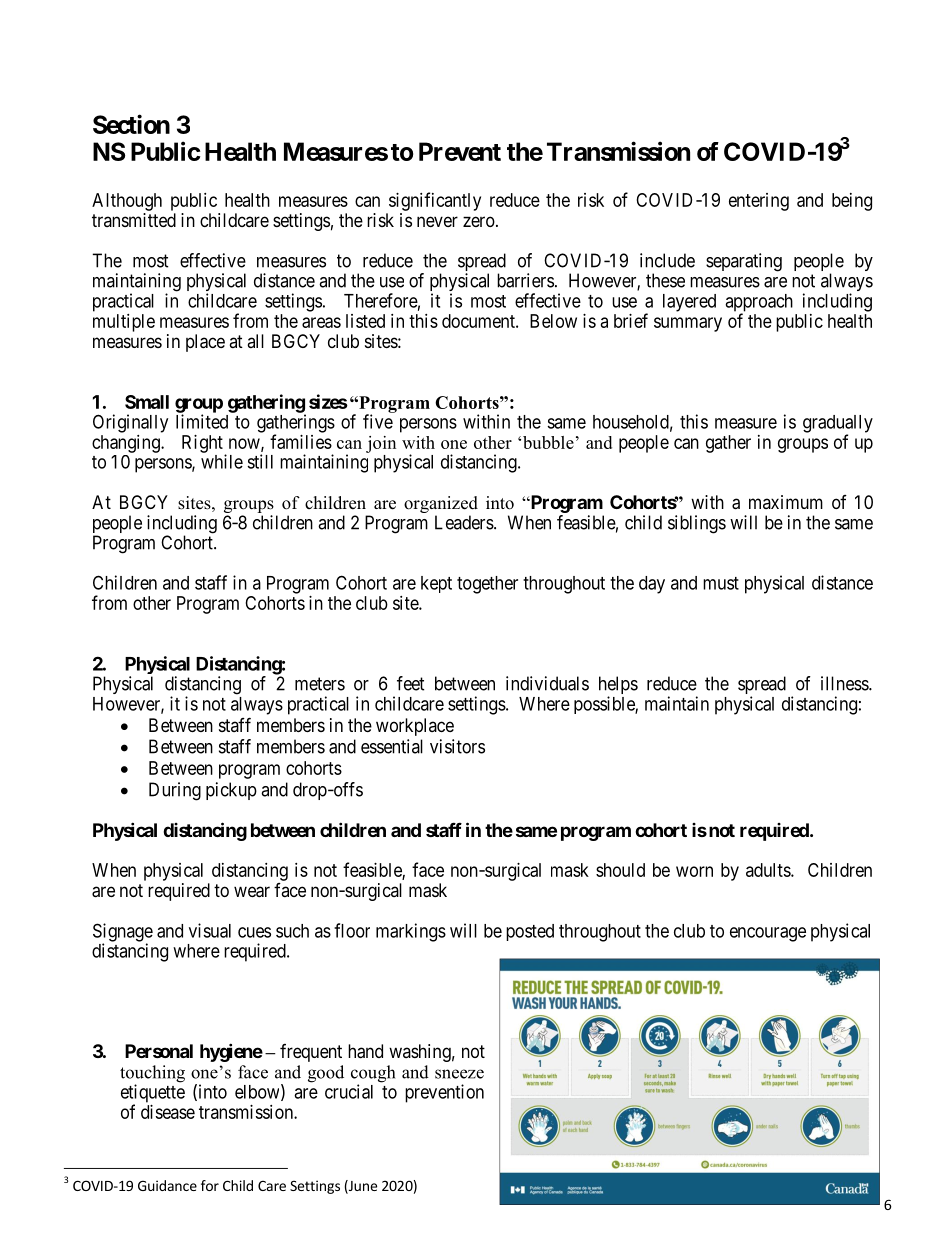 The image size is (952, 1233). I want to click on illness, so click(845, 683).
